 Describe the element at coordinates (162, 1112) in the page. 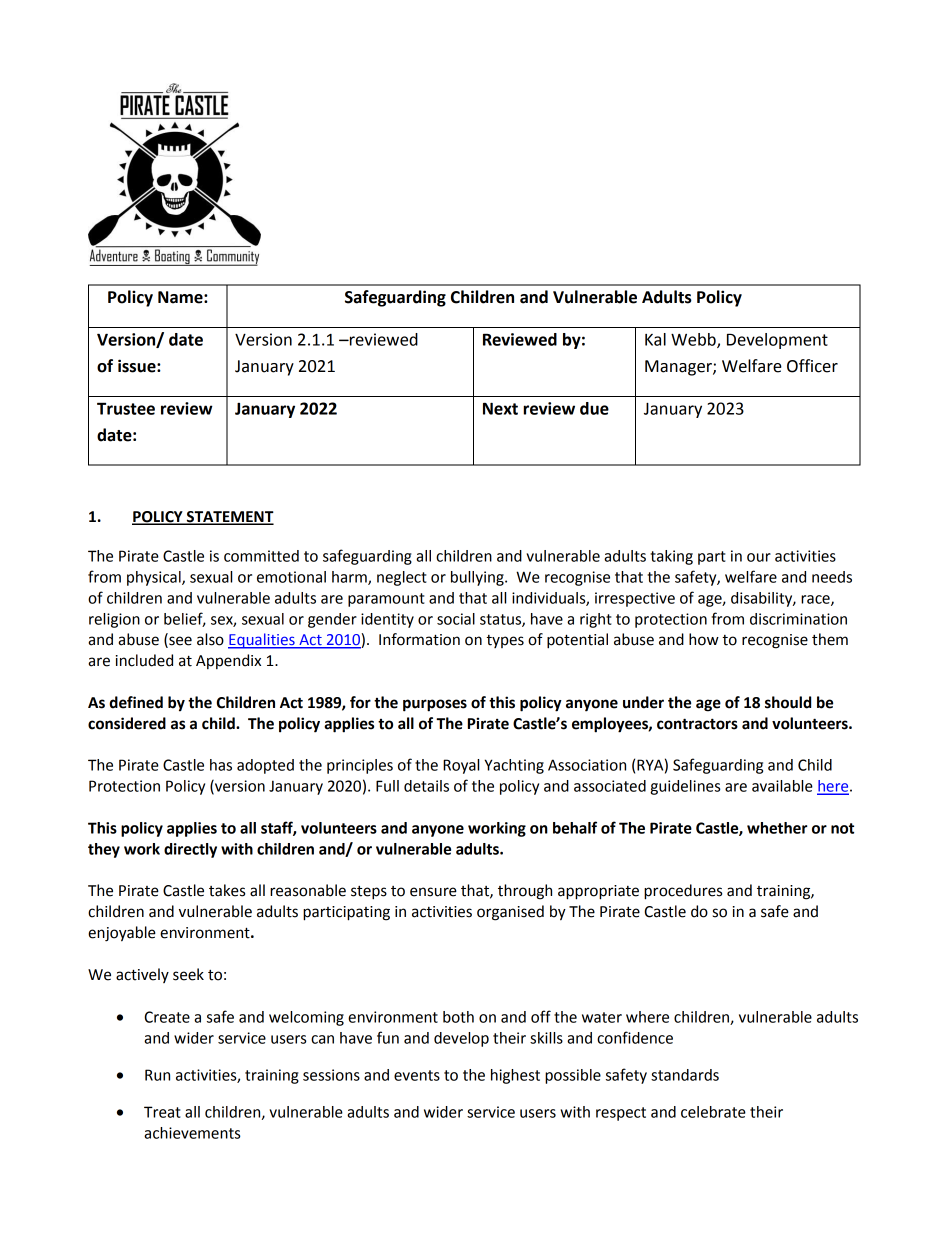

I see `Treat` at that location.
